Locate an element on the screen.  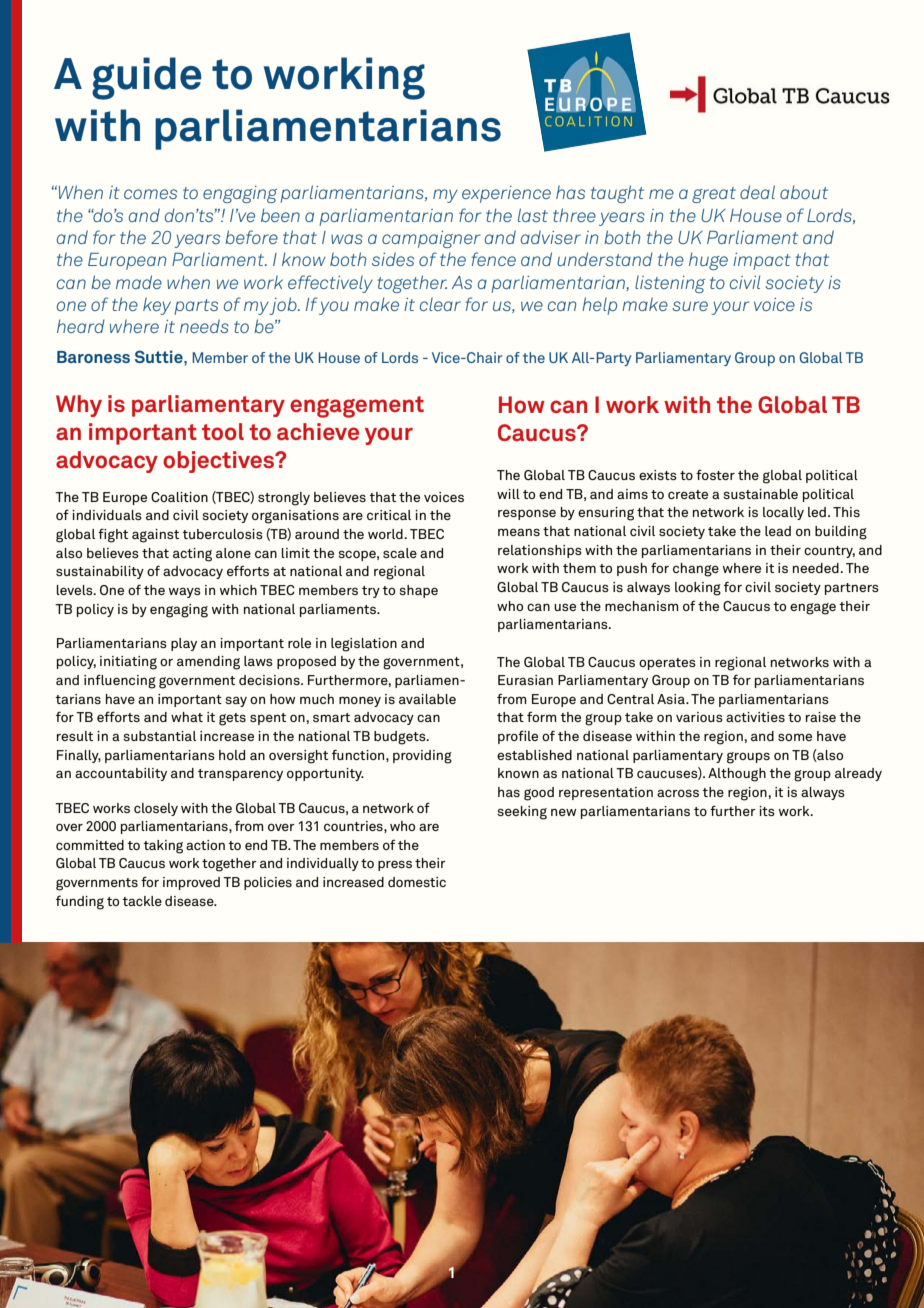
improved is located at coordinates (191, 883).
